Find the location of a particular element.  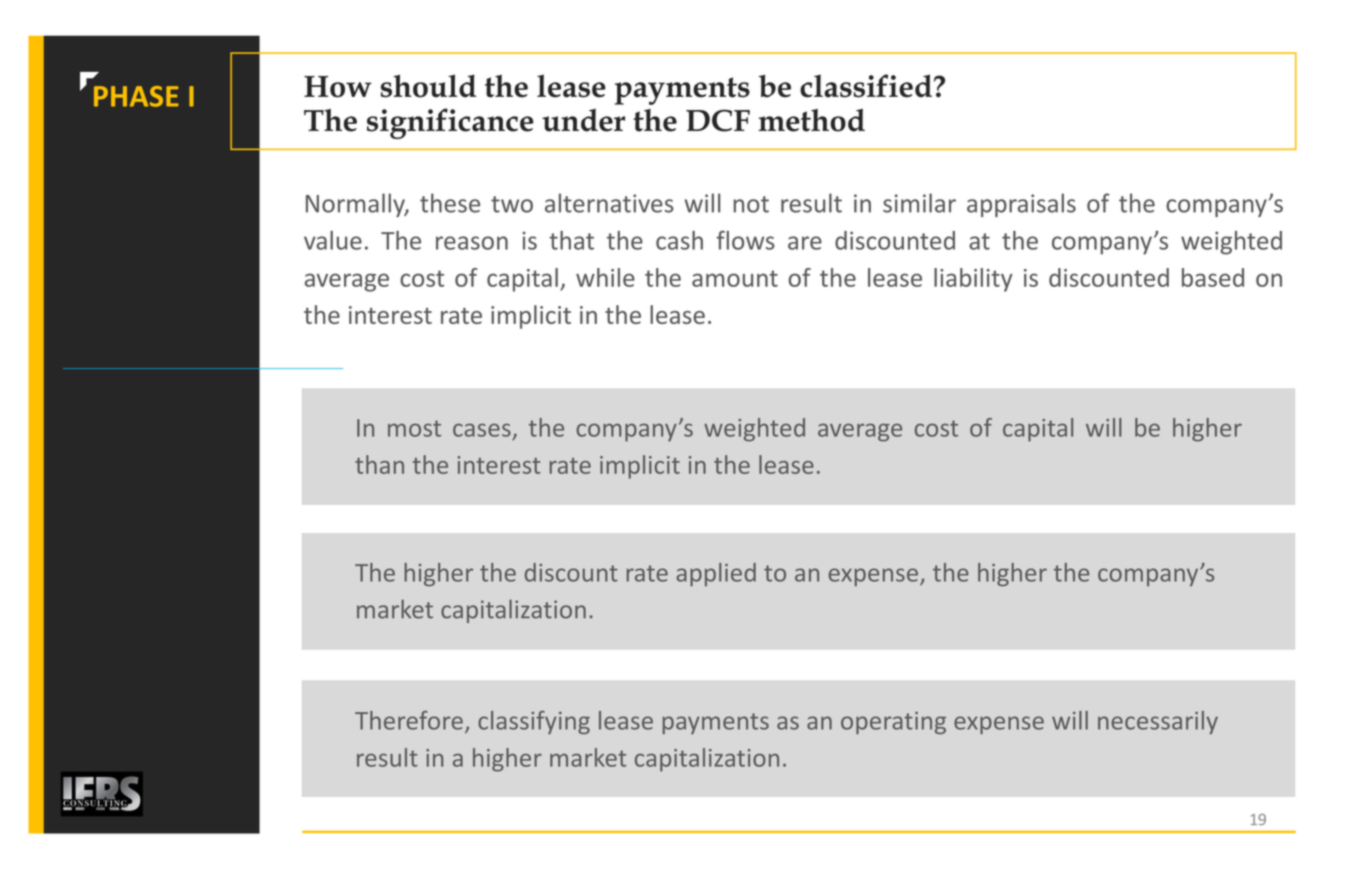

How is located at coordinates (338, 87).
